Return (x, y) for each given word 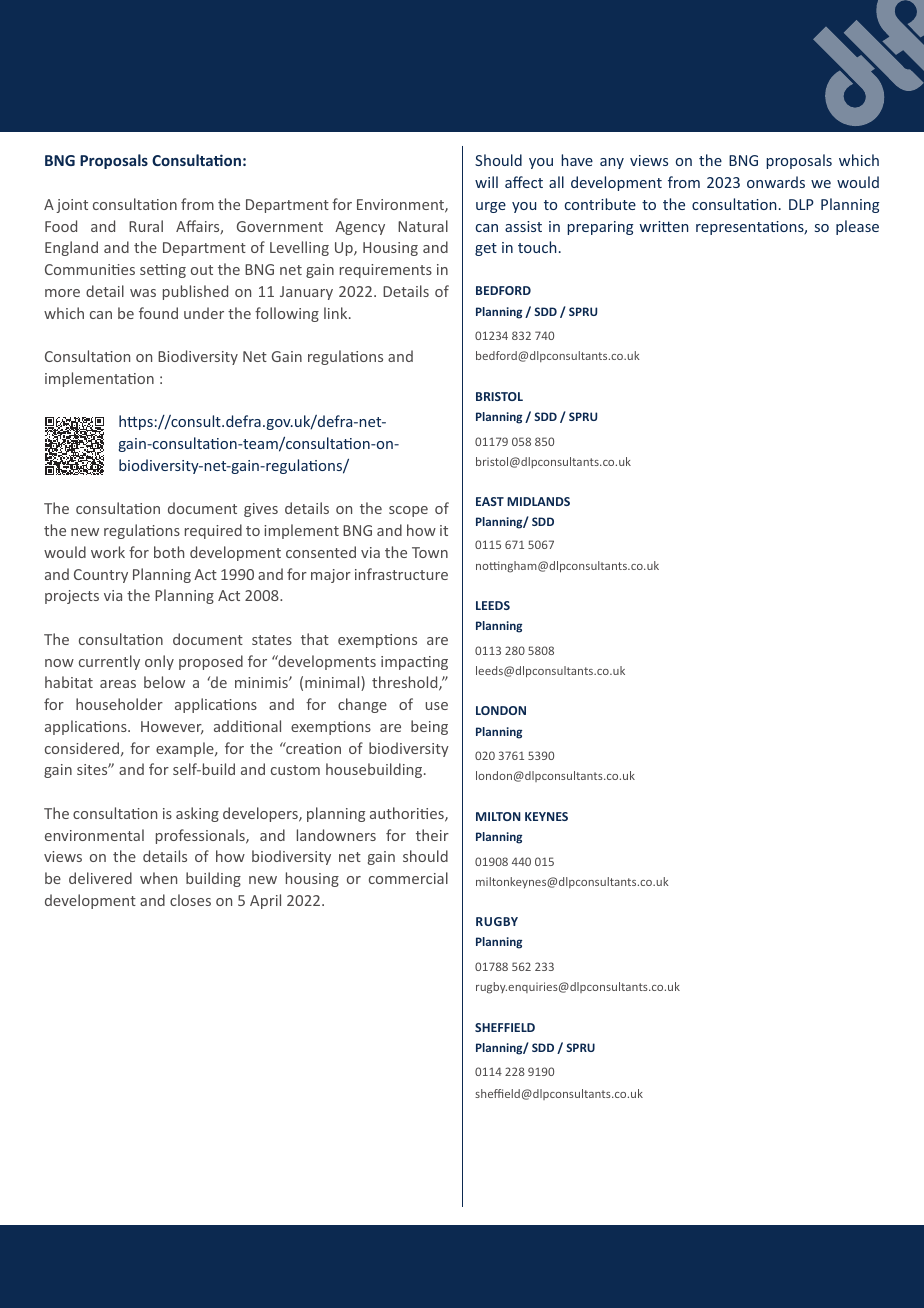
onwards (776, 182)
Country (101, 576)
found (158, 313)
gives (261, 510)
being (429, 727)
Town (430, 552)
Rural (146, 226)
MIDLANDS (538, 501)
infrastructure (401, 574)
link (337, 313)
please (857, 227)
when (158, 878)
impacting (414, 663)
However (172, 727)
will (486, 182)
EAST (490, 501)
